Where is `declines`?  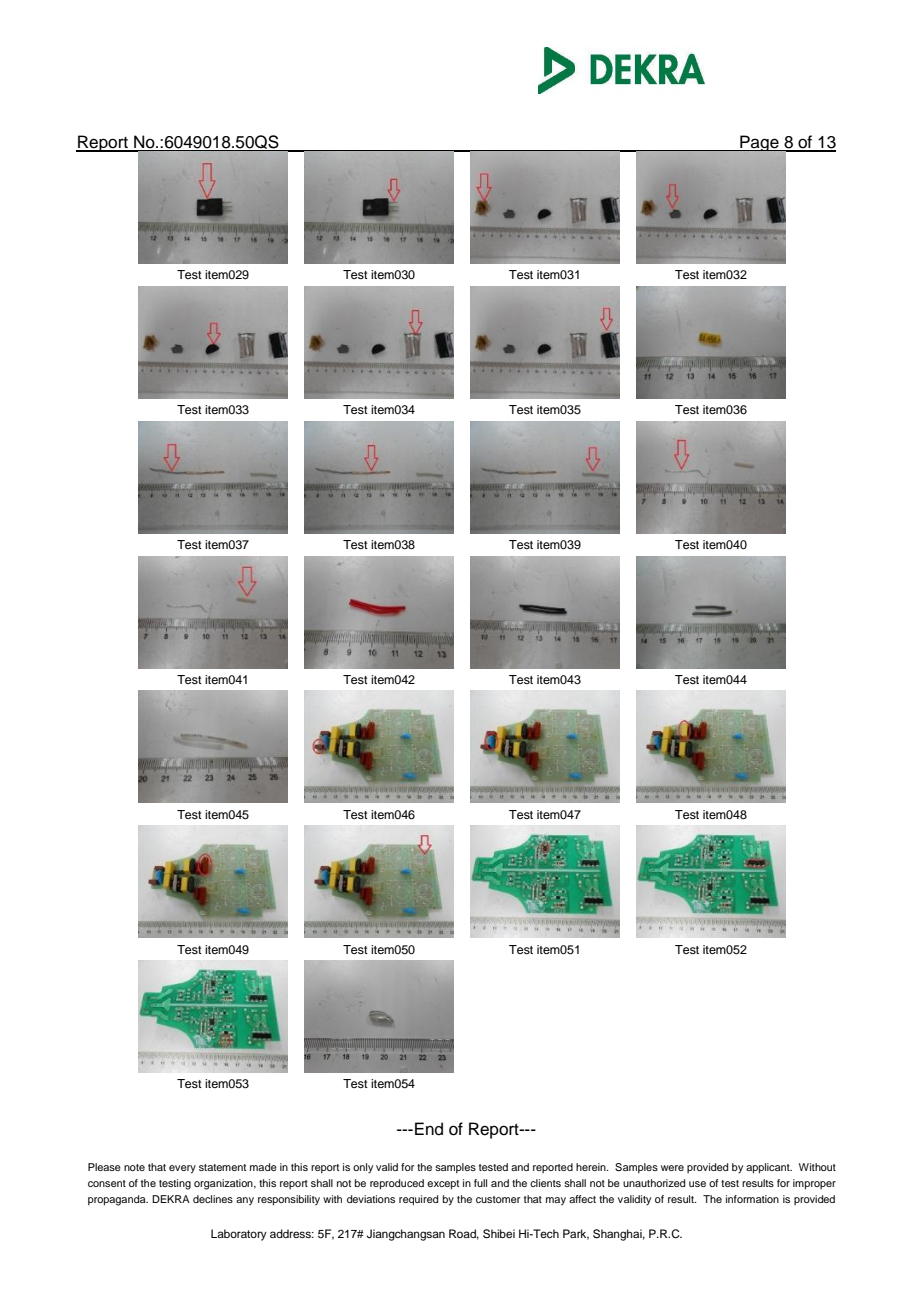 declines is located at coordinates (213, 1199).
